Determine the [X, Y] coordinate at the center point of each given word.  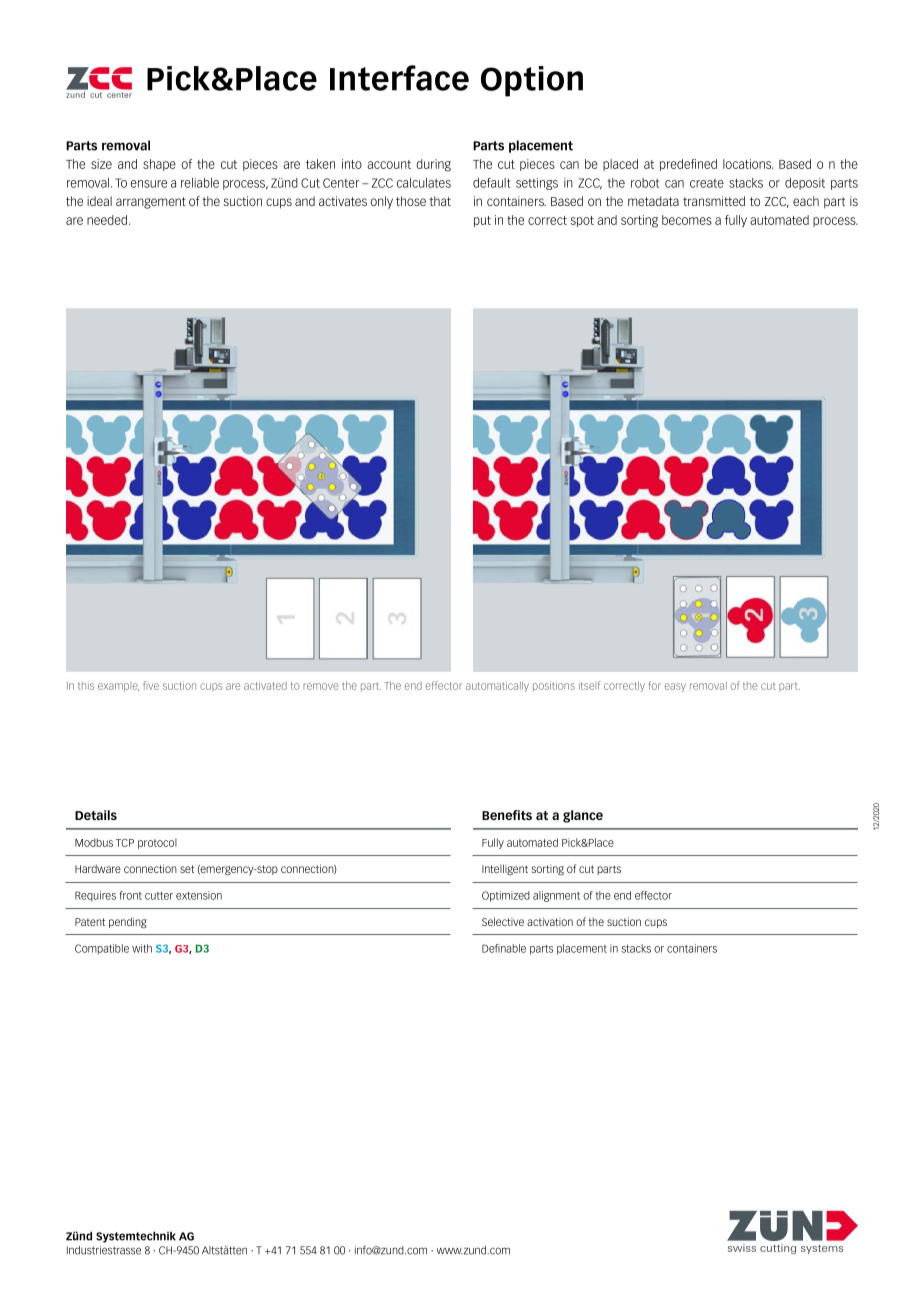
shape [159, 165]
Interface [399, 78]
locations [748, 164]
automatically [497, 686]
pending [128, 922]
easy [675, 687]
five [151, 685]
